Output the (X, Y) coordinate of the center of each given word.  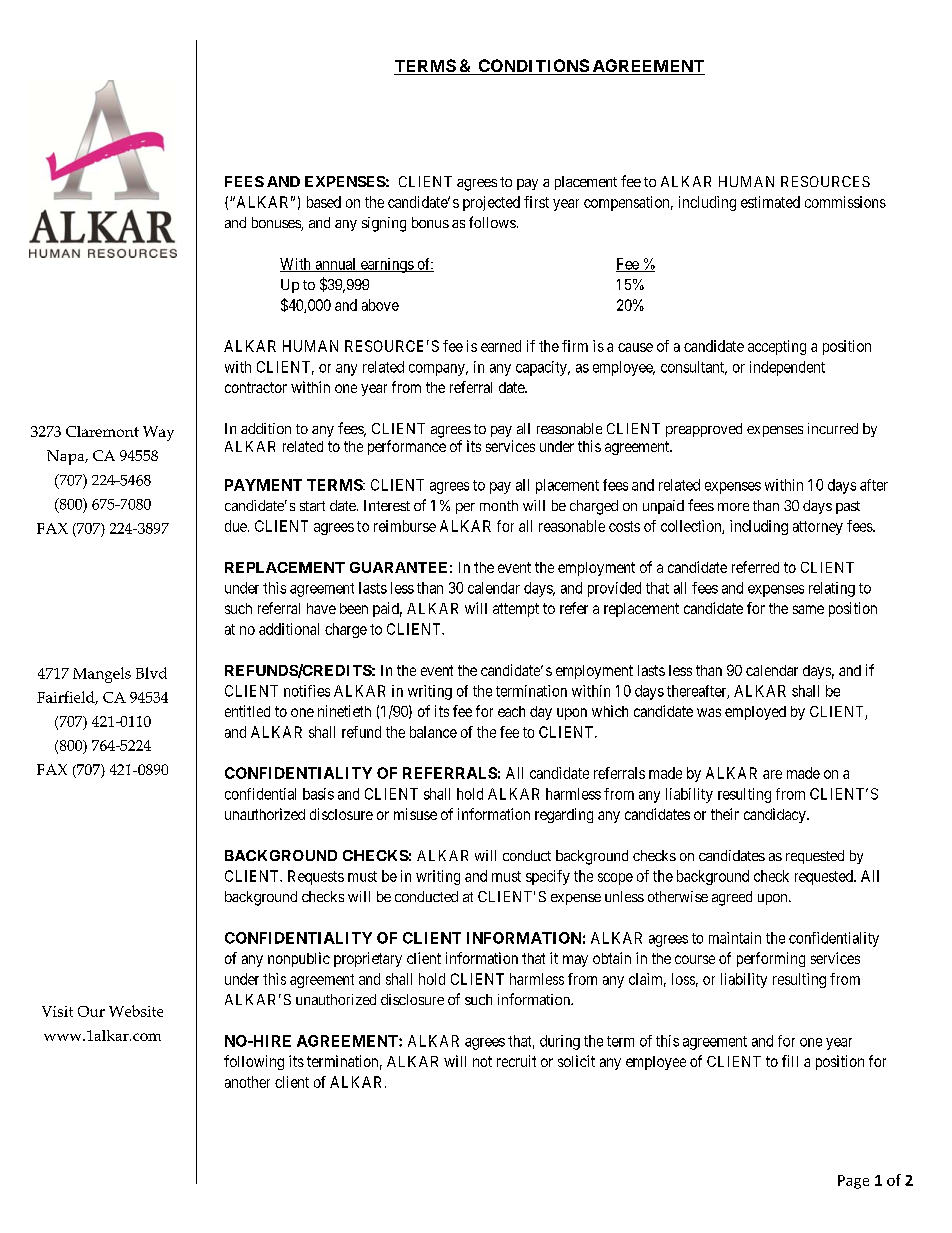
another (247, 1082)
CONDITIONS (533, 67)
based (324, 202)
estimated (770, 202)
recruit (516, 1061)
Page (853, 1182)
